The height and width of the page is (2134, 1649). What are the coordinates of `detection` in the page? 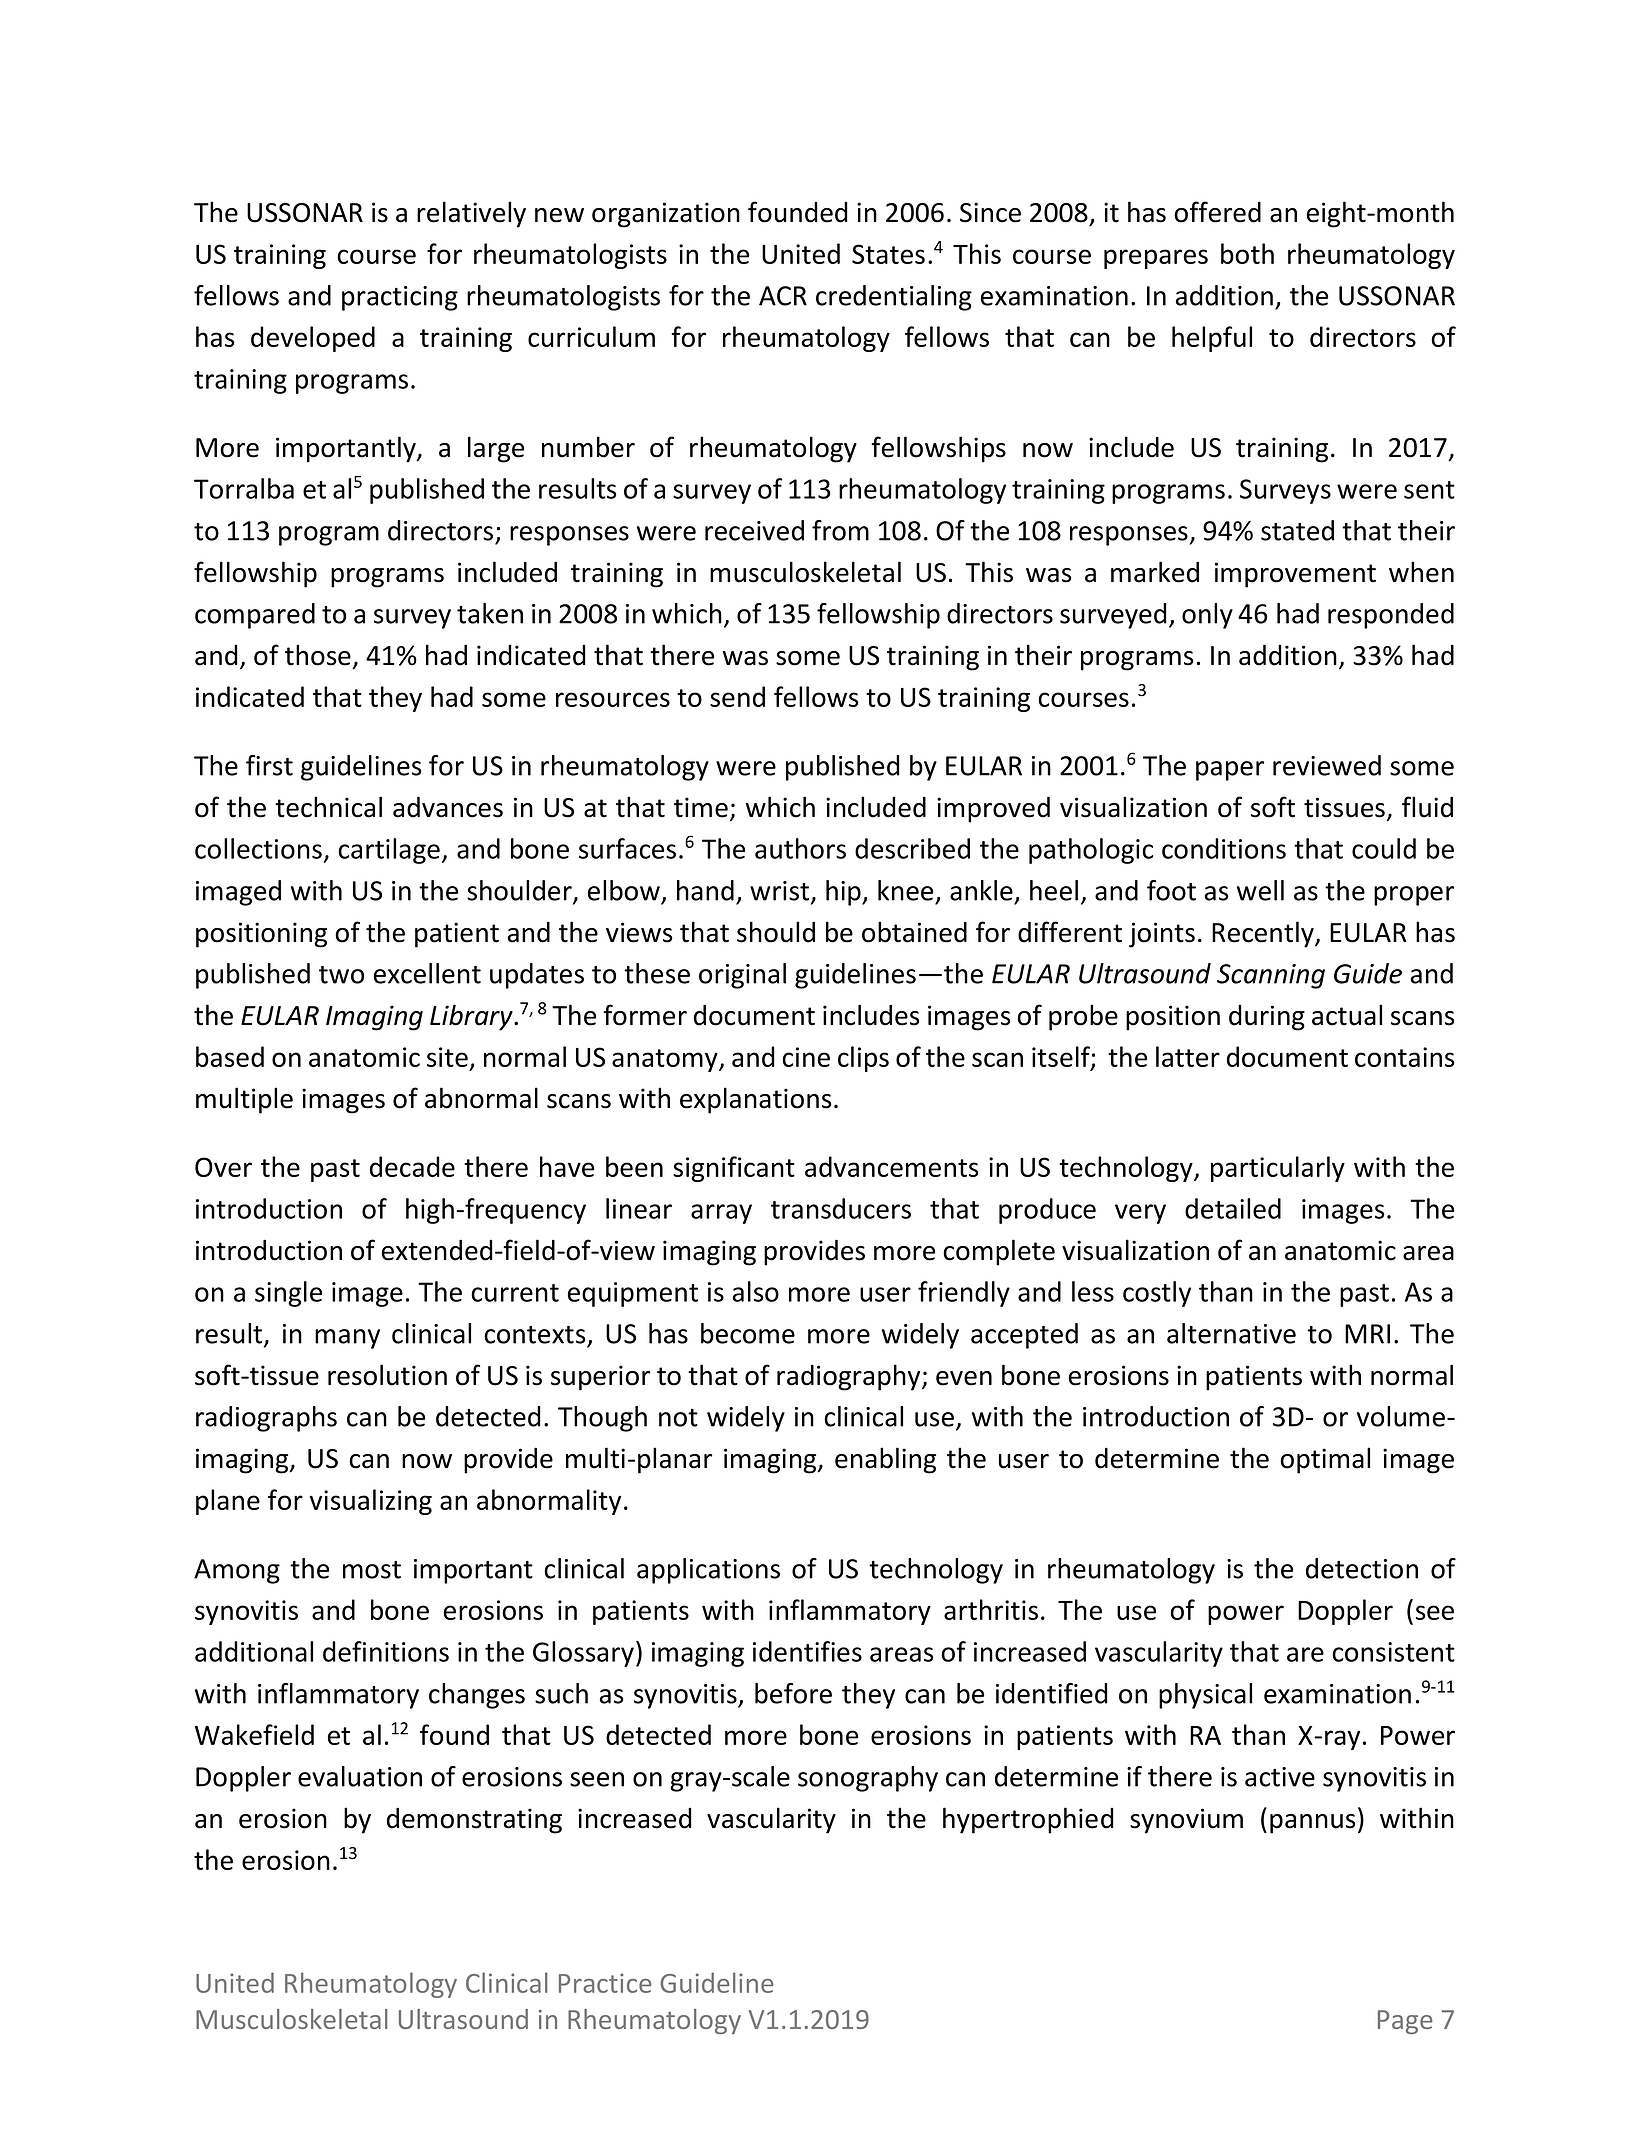 It's located at (1362, 1568).
